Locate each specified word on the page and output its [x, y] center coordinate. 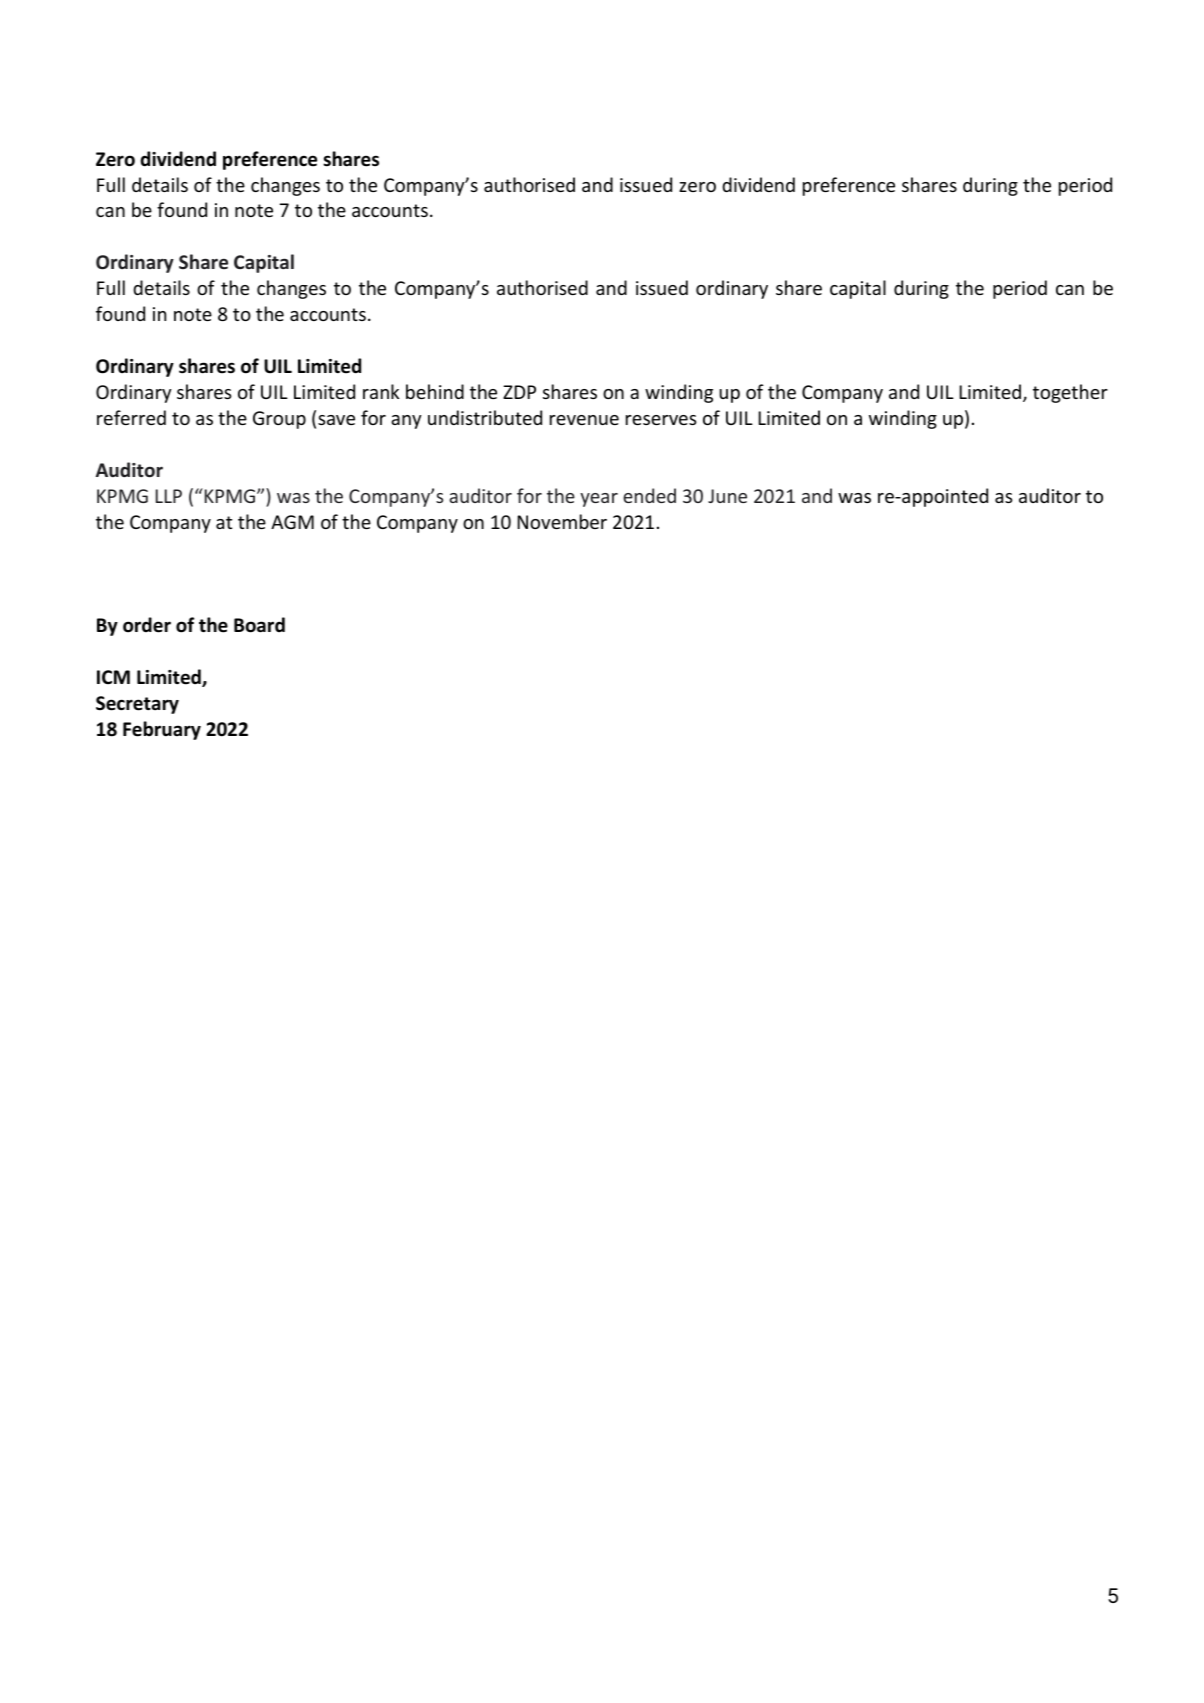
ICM [113, 677]
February [162, 730]
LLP [169, 496]
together [1070, 393]
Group [279, 420]
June [727, 496]
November [562, 521]
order [147, 625]
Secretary [137, 705]
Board [259, 625]
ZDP [519, 392]
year [599, 500]
